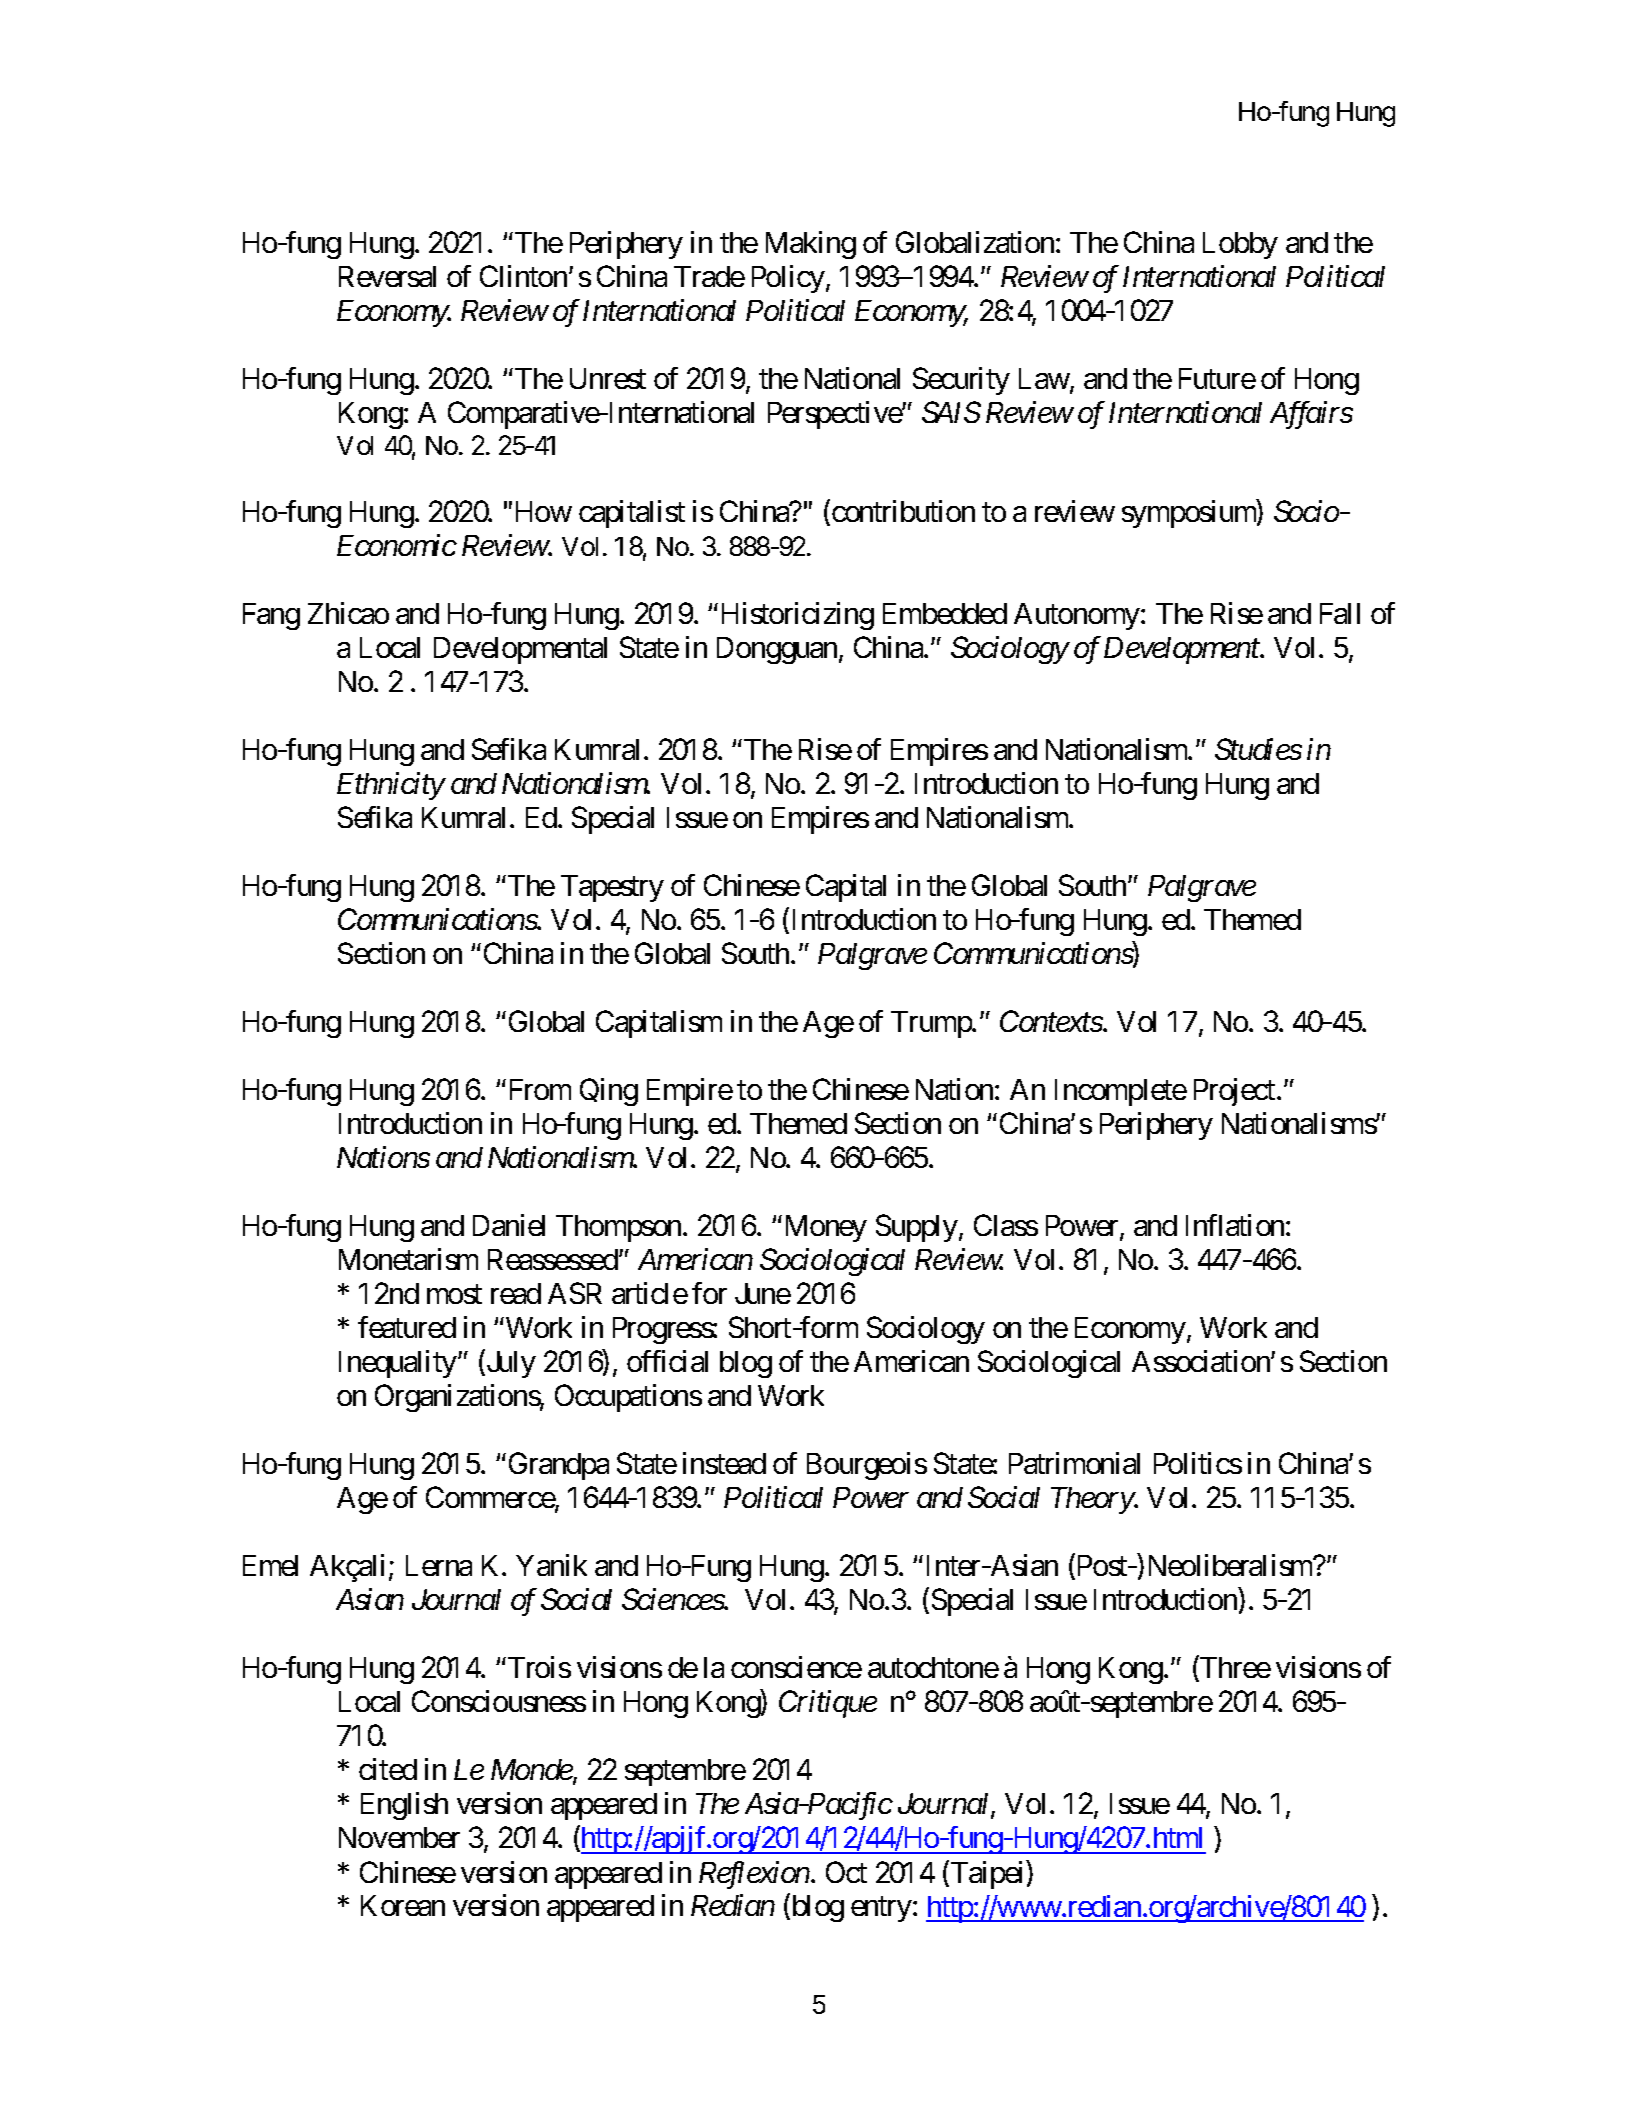  I want to click on Money, so click(824, 1228).
